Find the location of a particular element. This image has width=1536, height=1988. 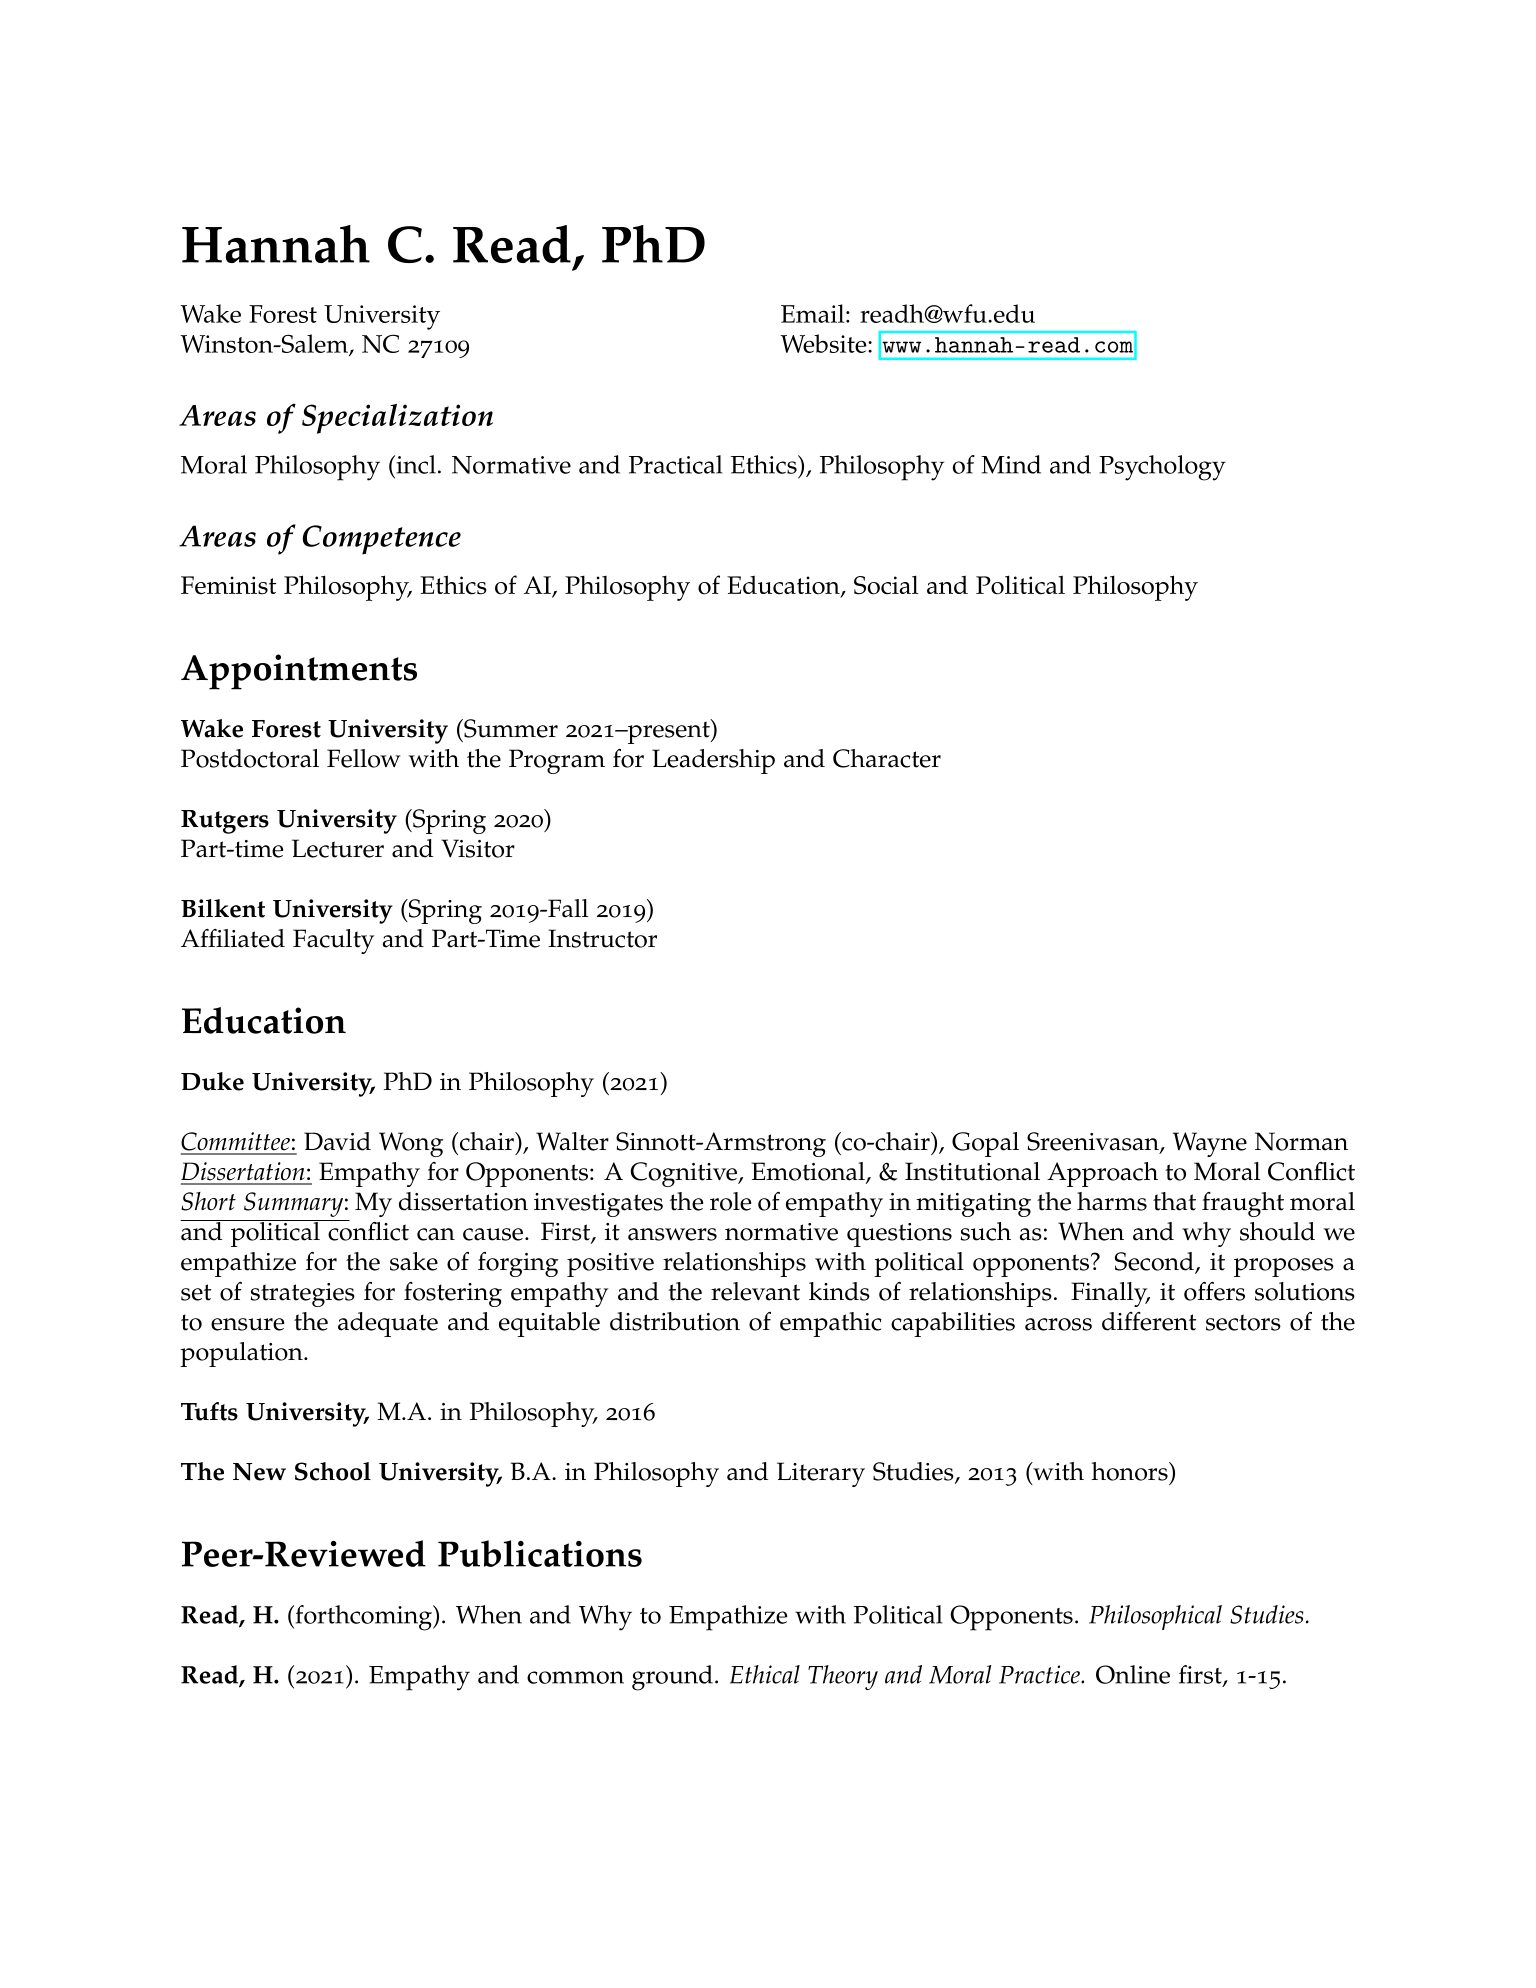

Wayne is located at coordinates (1210, 1144).
